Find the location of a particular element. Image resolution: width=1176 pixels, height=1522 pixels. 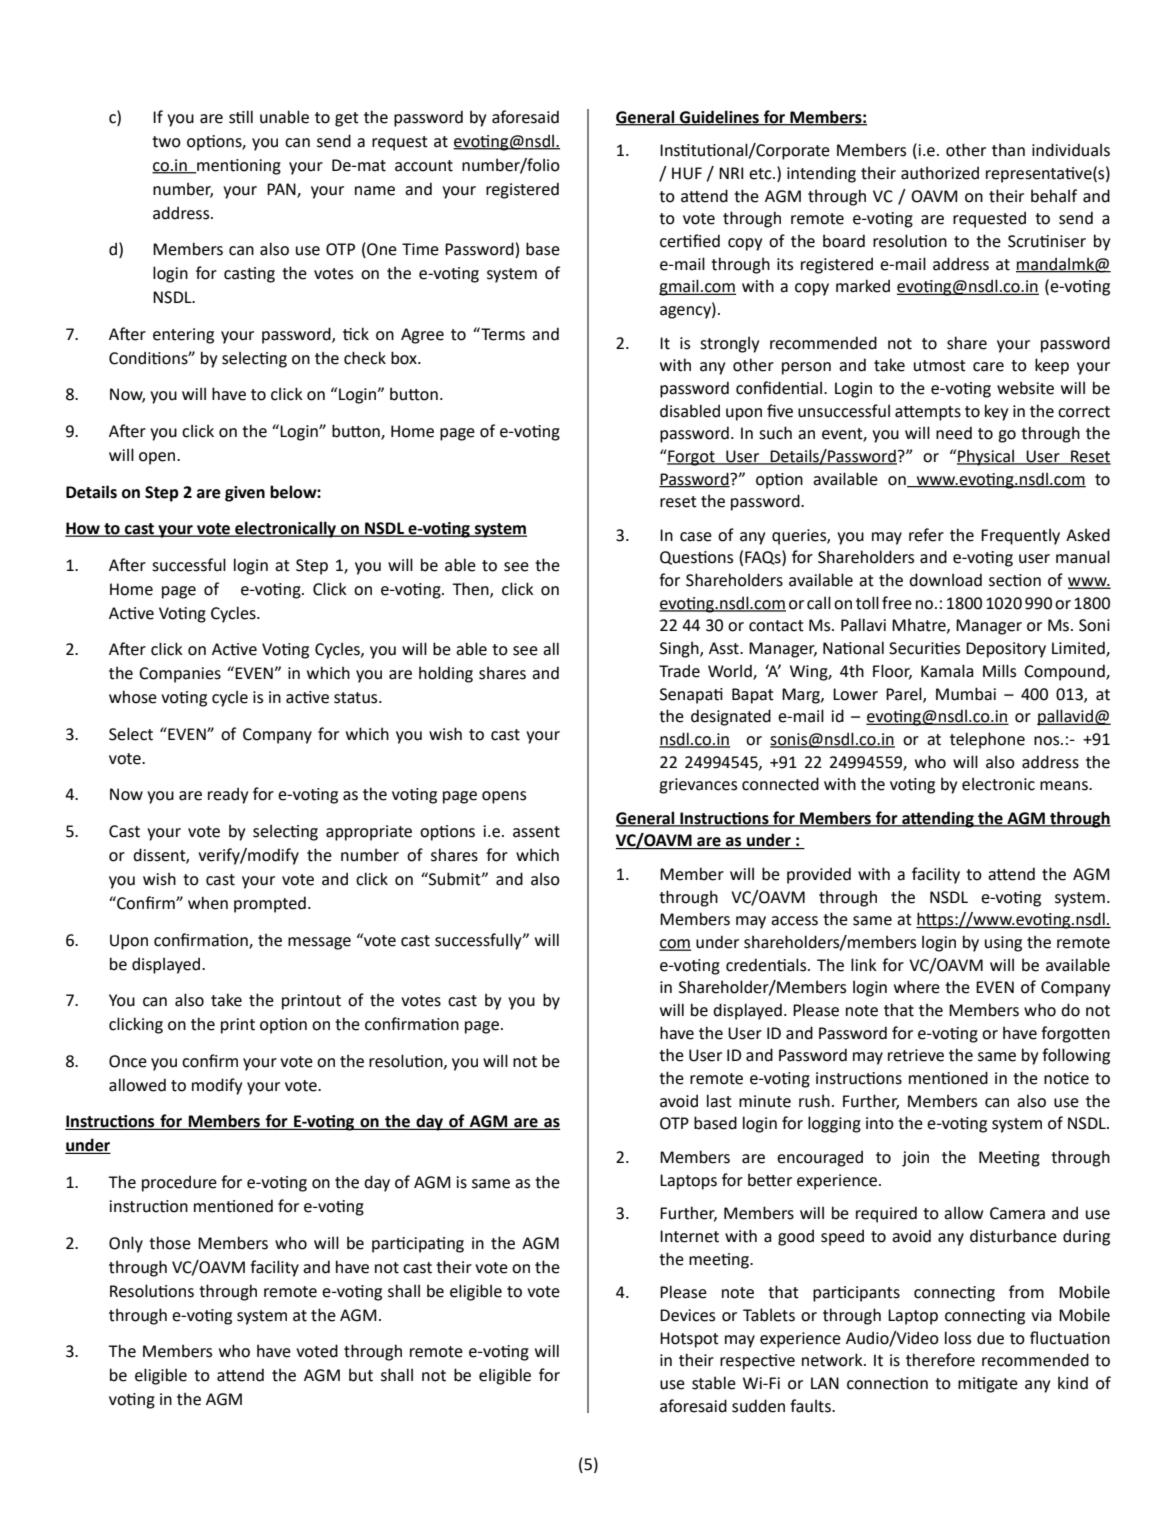

Guidelines is located at coordinates (719, 117).
